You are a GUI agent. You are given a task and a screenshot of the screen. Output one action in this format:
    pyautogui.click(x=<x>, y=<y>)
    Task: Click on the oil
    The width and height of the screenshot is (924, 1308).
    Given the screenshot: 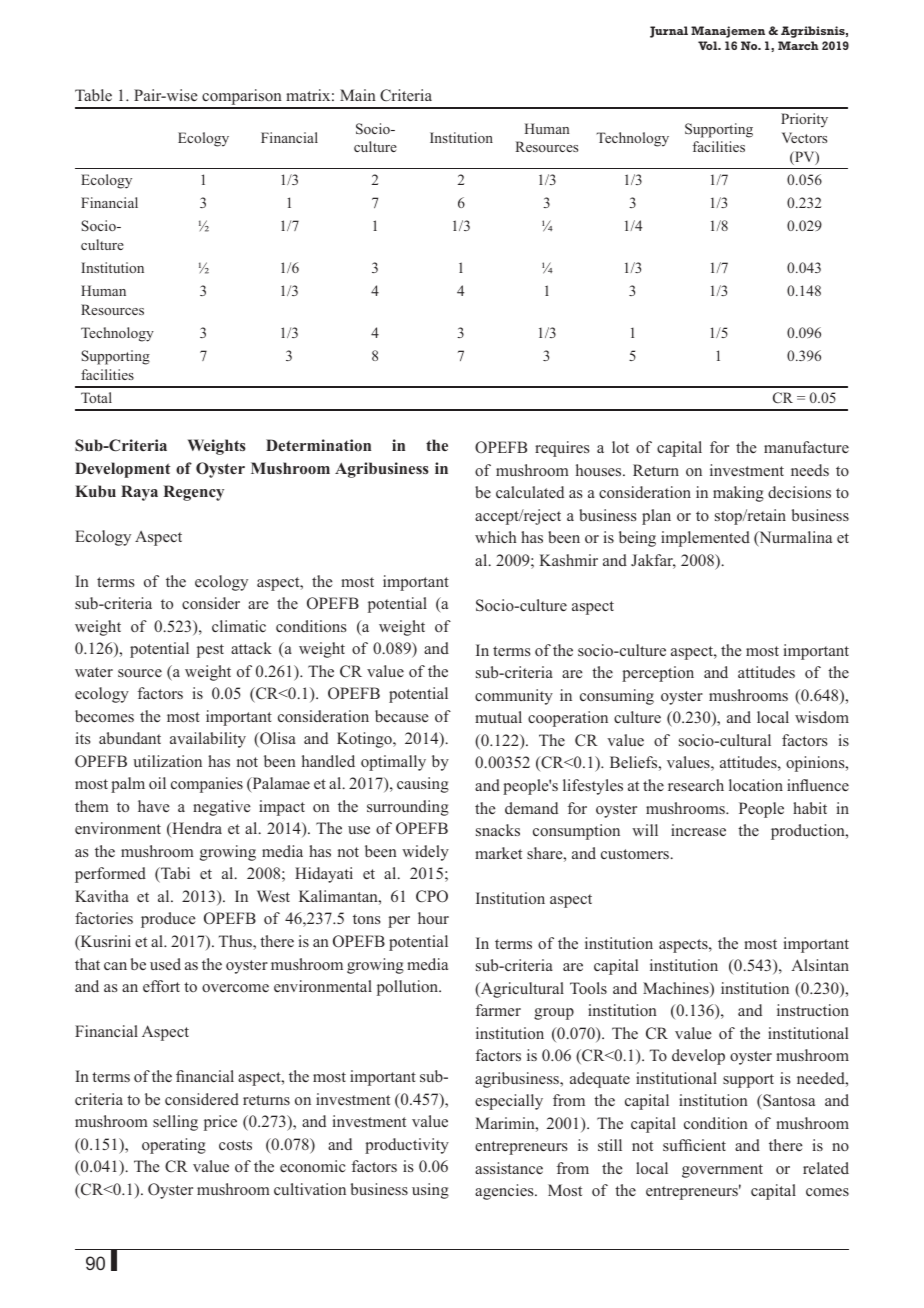 What is the action you would take?
    pyautogui.click(x=157, y=783)
